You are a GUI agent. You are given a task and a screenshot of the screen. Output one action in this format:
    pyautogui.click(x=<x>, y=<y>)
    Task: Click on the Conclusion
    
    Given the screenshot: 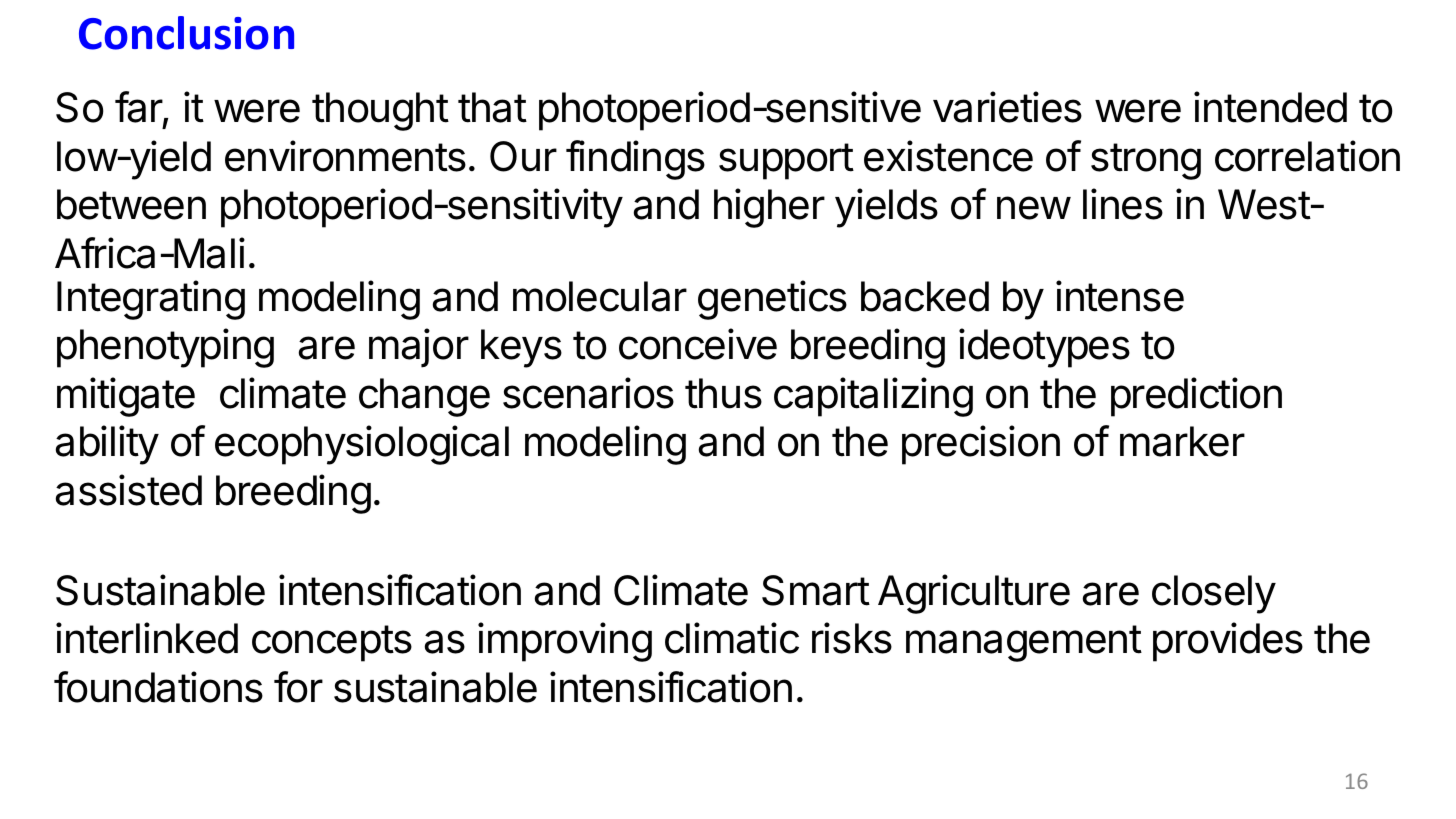 What is the action you would take?
    pyautogui.click(x=186, y=33)
